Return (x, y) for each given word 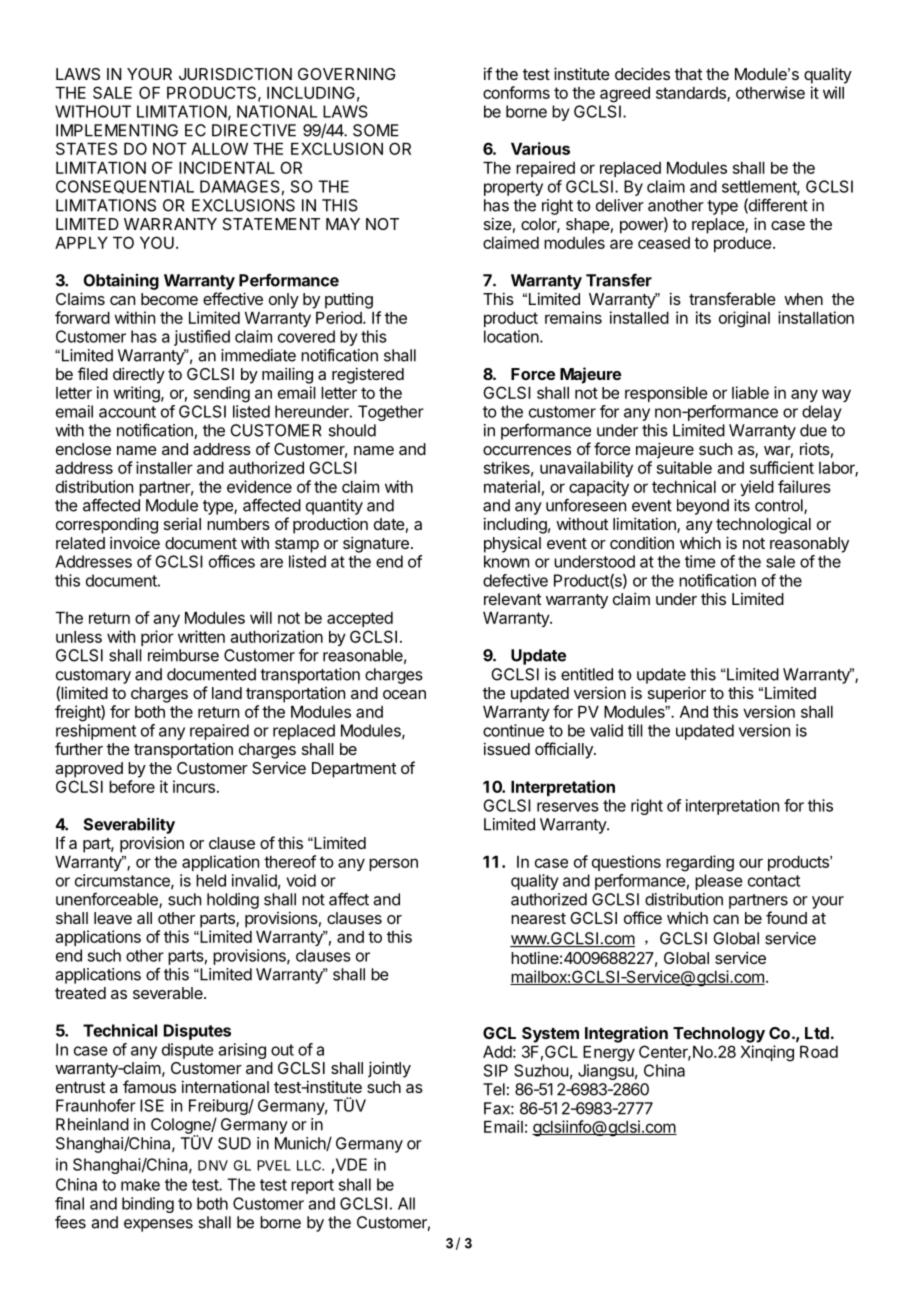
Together (391, 413)
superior (677, 694)
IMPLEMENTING (117, 130)
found (786, 917)
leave (113, 918)
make (140, 1185)
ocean (404, 694)
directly (139, 375)
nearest (538, 918)
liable (750, 392)
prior (157, 638)
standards (692, 94)
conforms (516, 92)
